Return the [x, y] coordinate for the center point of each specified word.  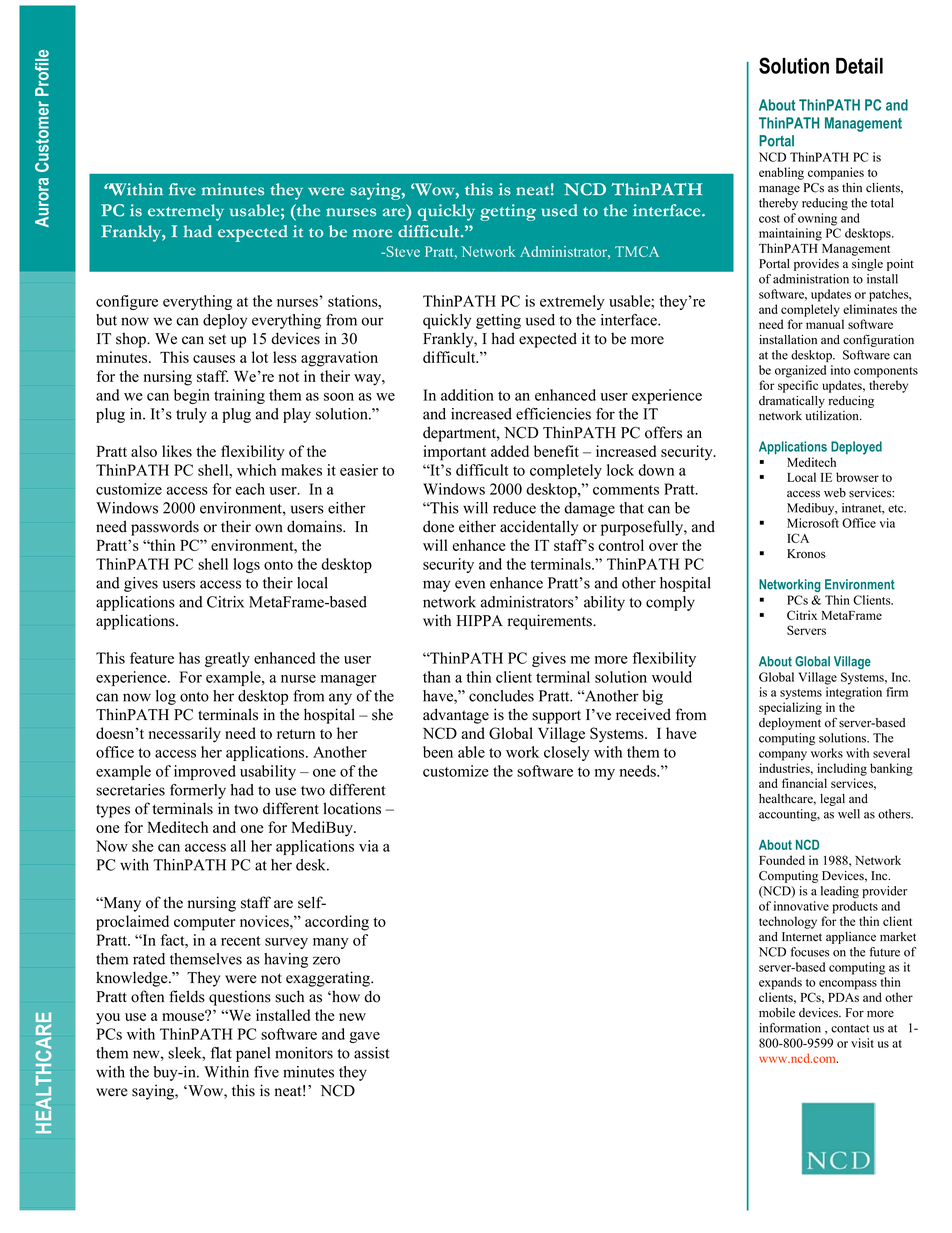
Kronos [806, 554]
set [217, 339]
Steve [402, 251]
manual [825, 324]
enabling [781, 173]
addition [467, 395]
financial [804, 783]
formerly [198, 791]
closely [567, 753]
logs [247, 565]
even [470, 584]
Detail [859, 66]
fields [187, 996]
